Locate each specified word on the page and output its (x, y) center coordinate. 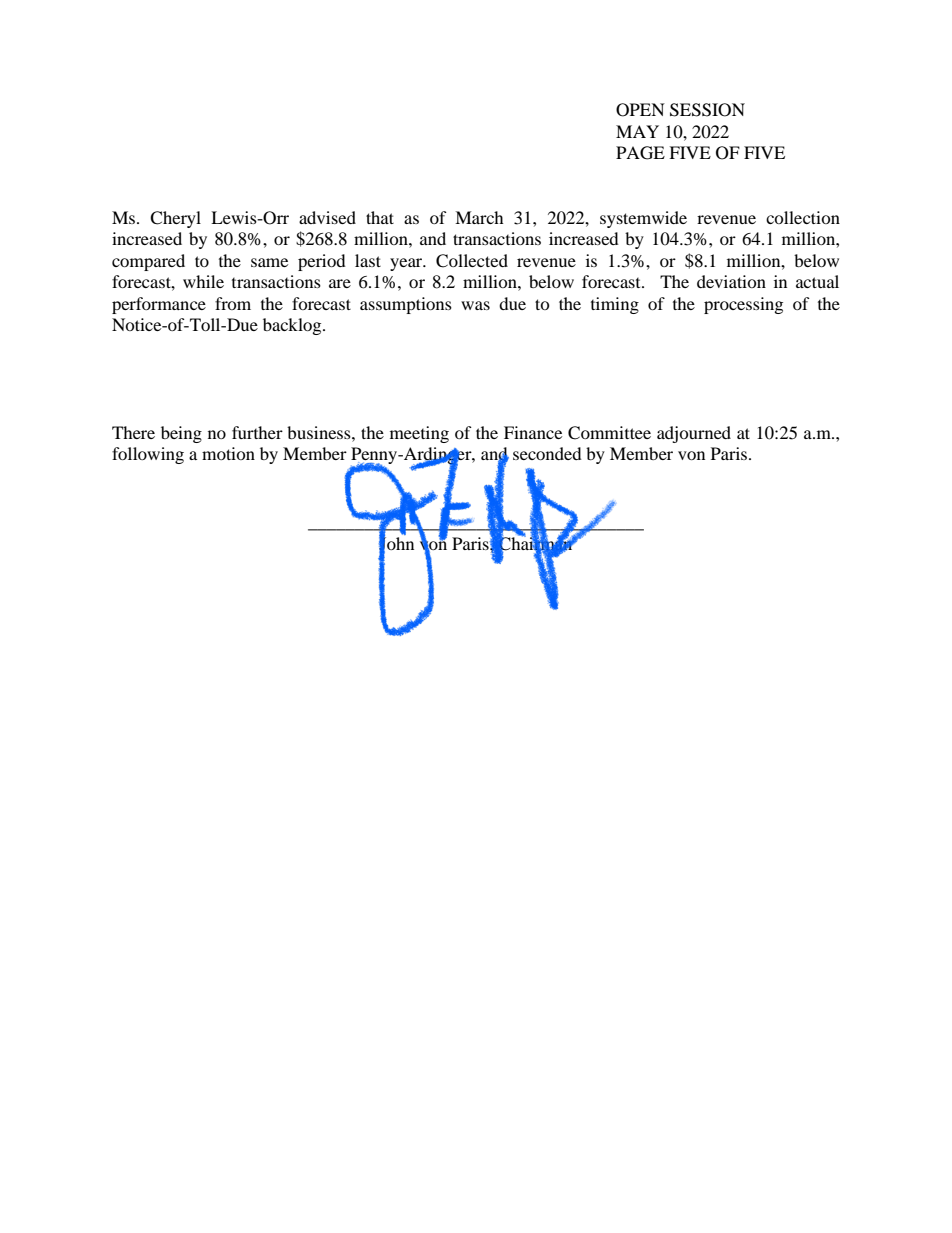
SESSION (707, 110)
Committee (609, 433)
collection (803, 217)
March (479, 217)
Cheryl (175, 219)
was (475, 305)
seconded (547, 453)
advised (327, 217)
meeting (419, 434)
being (181, 434)
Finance (533, 432)
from (233, 303)
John (396, 543)
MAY (637, 131)
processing (743, 305)
